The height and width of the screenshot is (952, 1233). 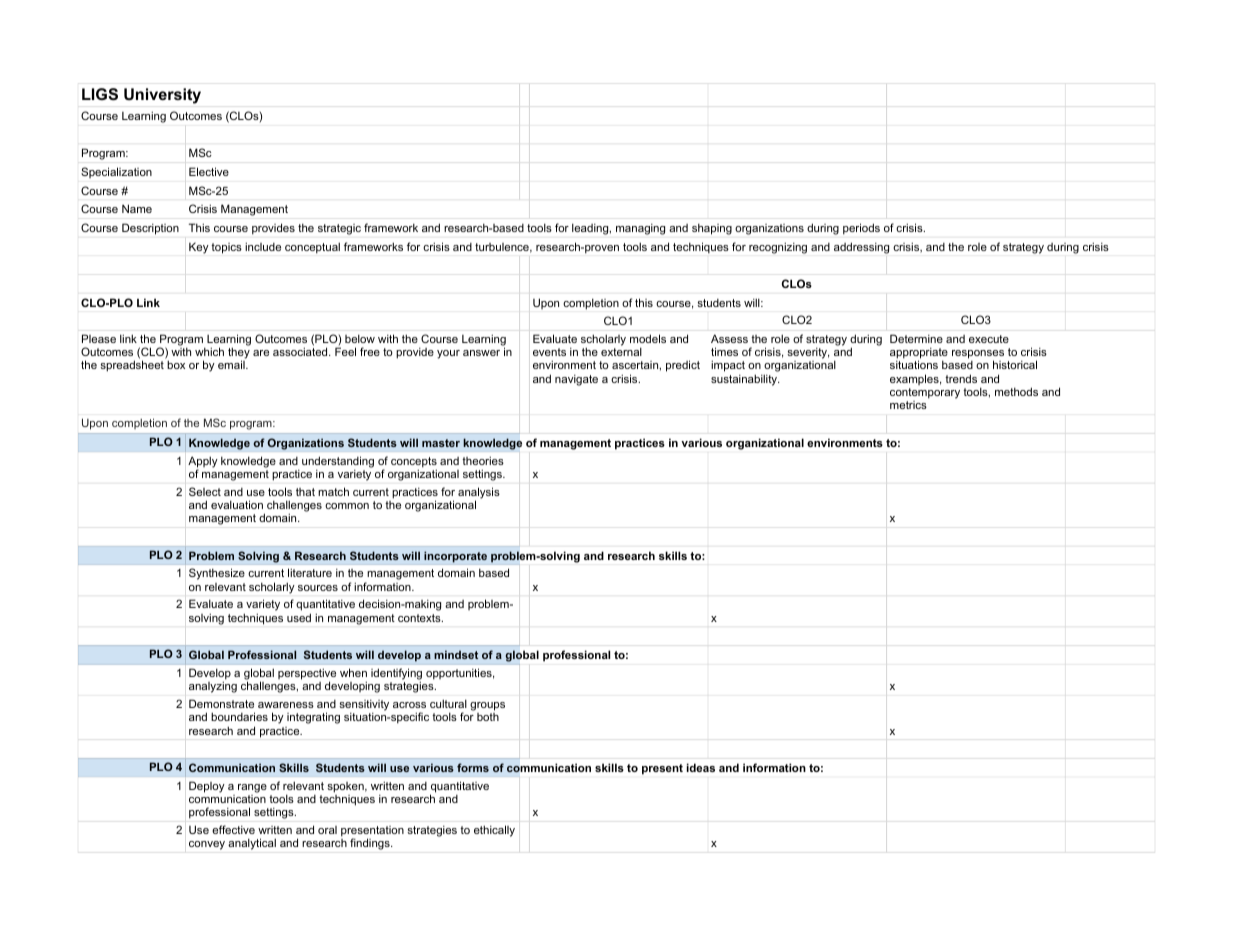 What do you see at coordinates (701, 767) in the screenshot?
I see `ideas` at bounding box center [701, 767].
